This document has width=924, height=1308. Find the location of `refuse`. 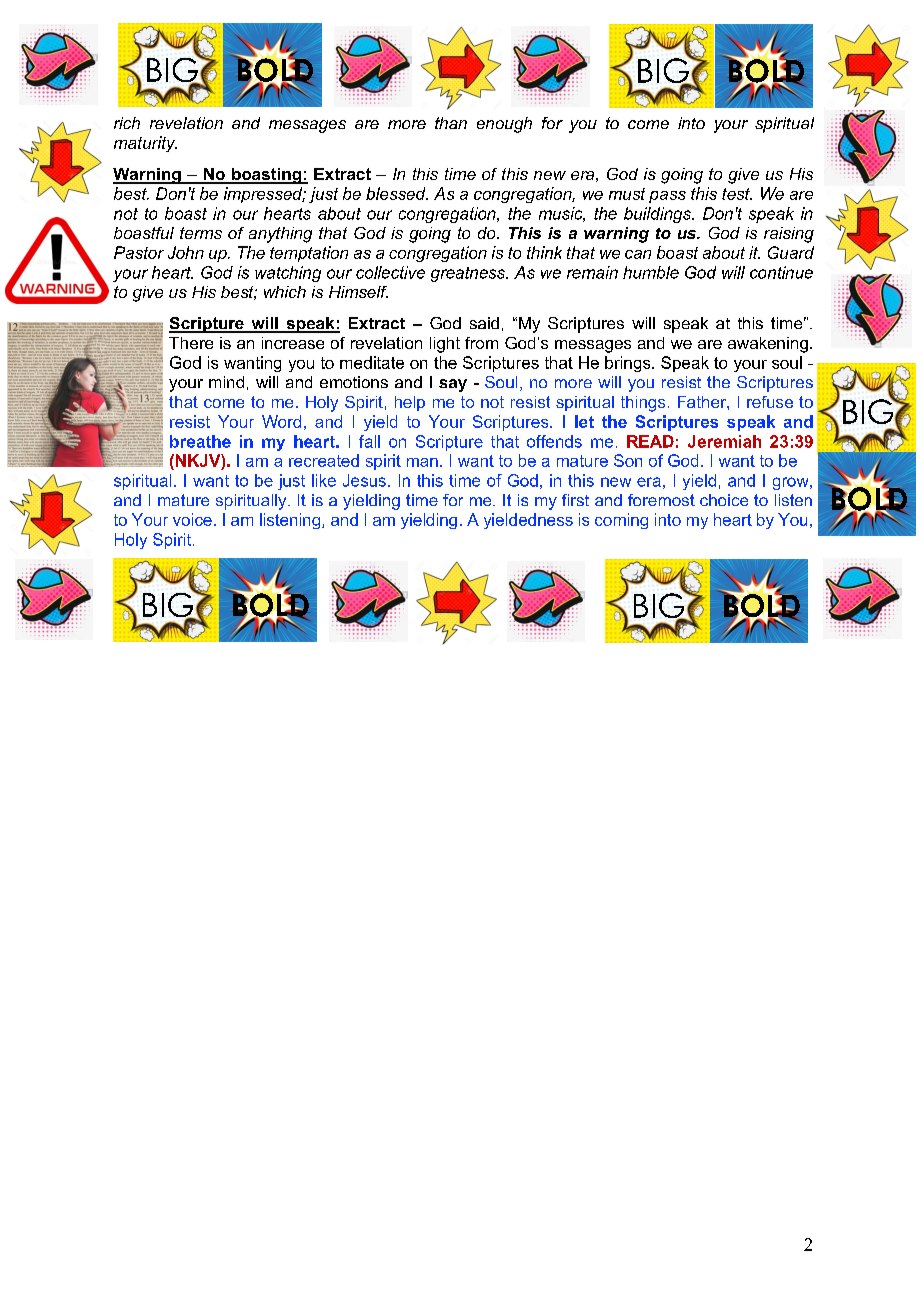

refuse is located at coordinates (770, 402).
